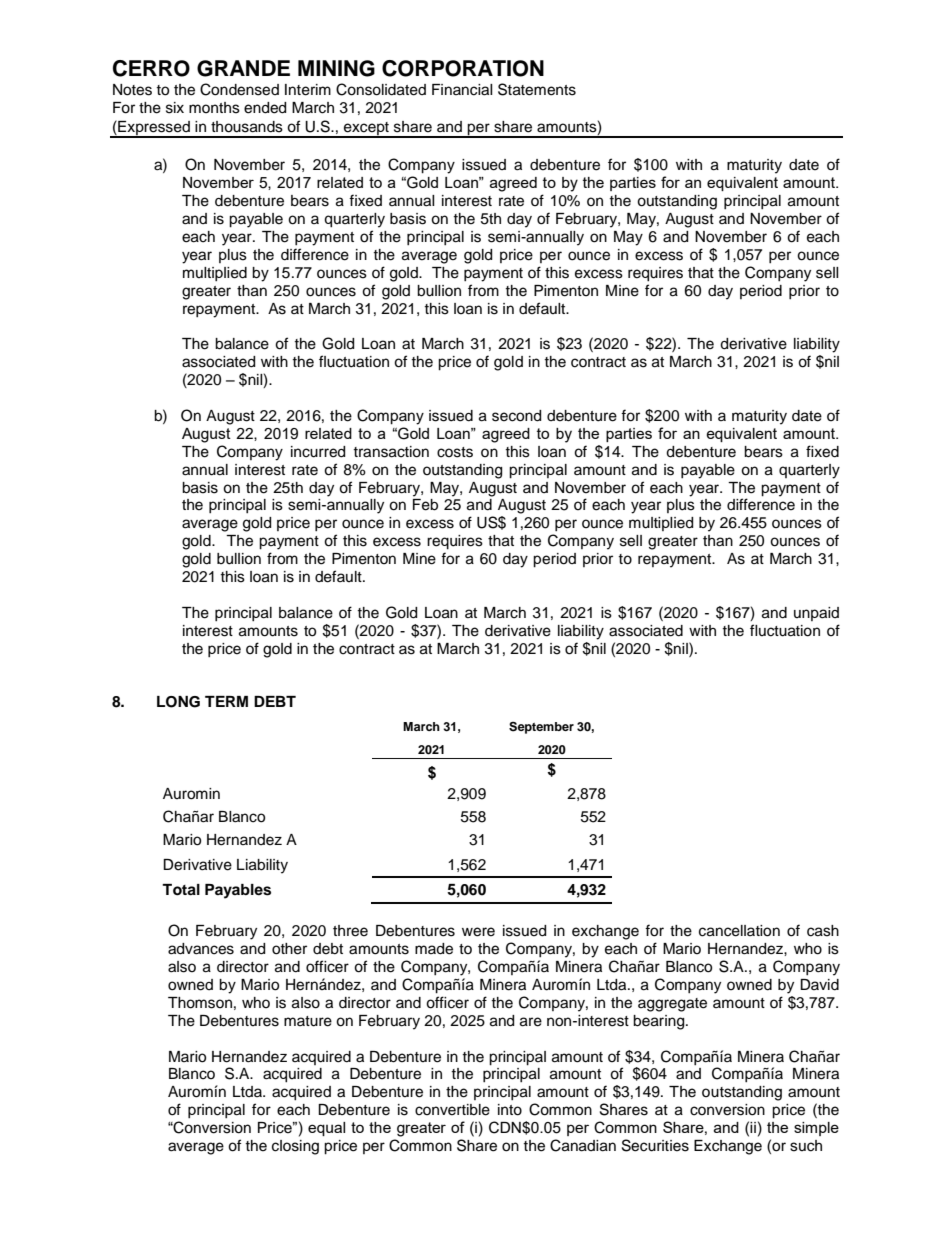 The image size is (952, 1233). I want to click on months, so click(214, 108).
